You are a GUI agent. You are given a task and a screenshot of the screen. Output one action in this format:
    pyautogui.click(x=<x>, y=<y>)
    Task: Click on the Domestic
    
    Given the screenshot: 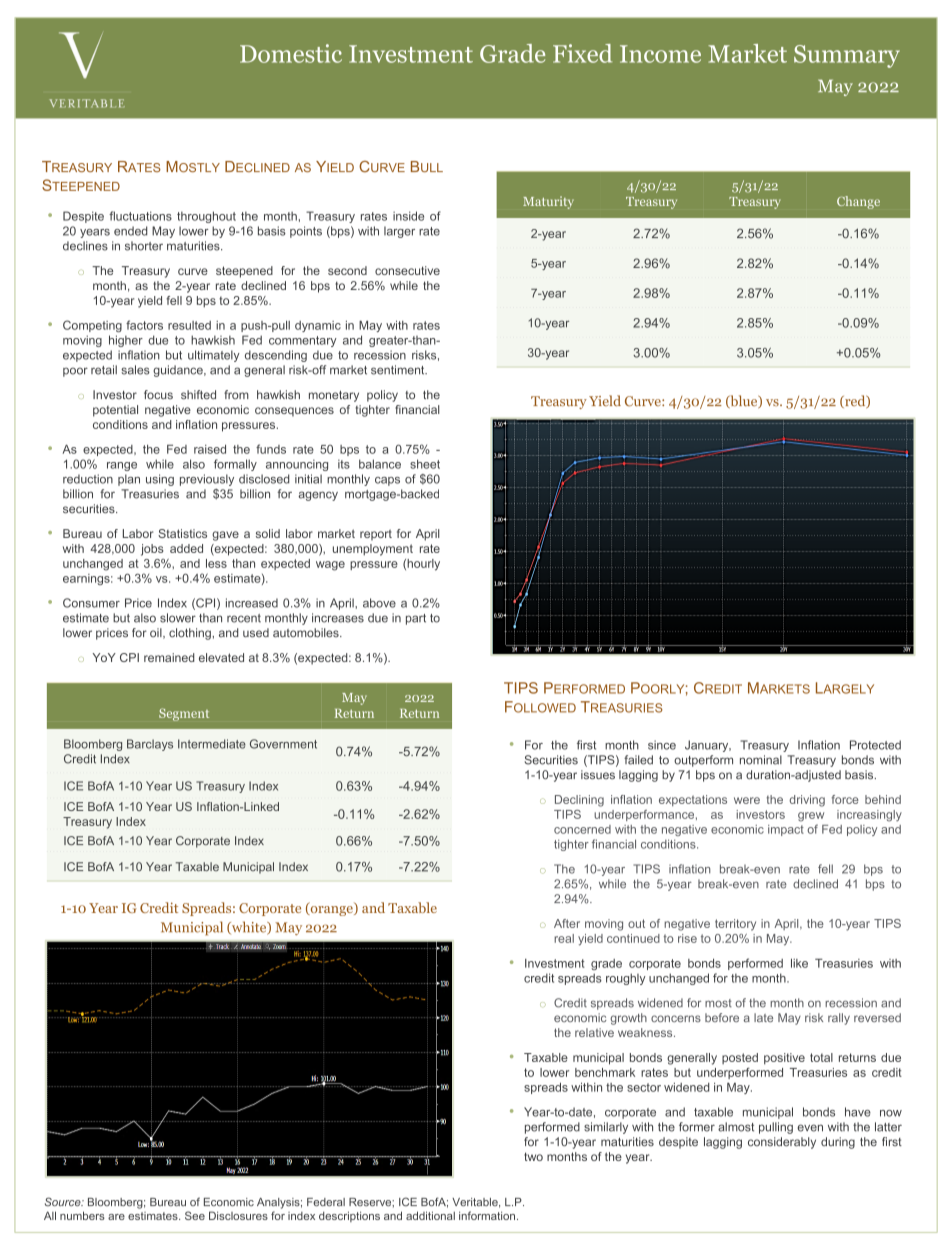 What is the action you would take?
    pyautogui.click(x=291, y=53)
